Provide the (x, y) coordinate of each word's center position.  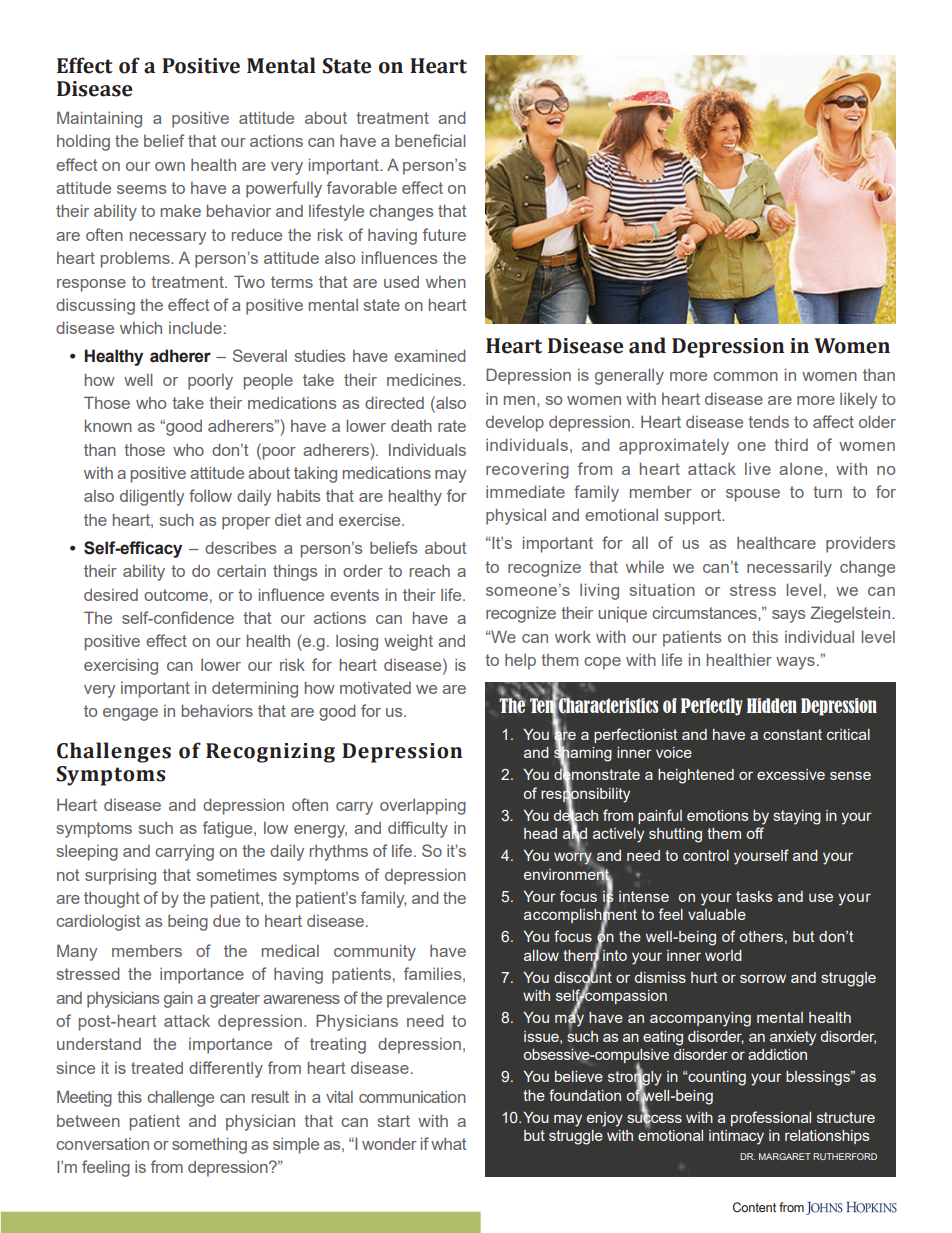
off (755, 833)
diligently (152, 497)
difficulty (418, 829)
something (209, 1145)
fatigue (229, 829)
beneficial (430, 140)
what (448, 1144)
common (745, 376)
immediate (525, 491)
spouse (753, 495)
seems (141, 189)
